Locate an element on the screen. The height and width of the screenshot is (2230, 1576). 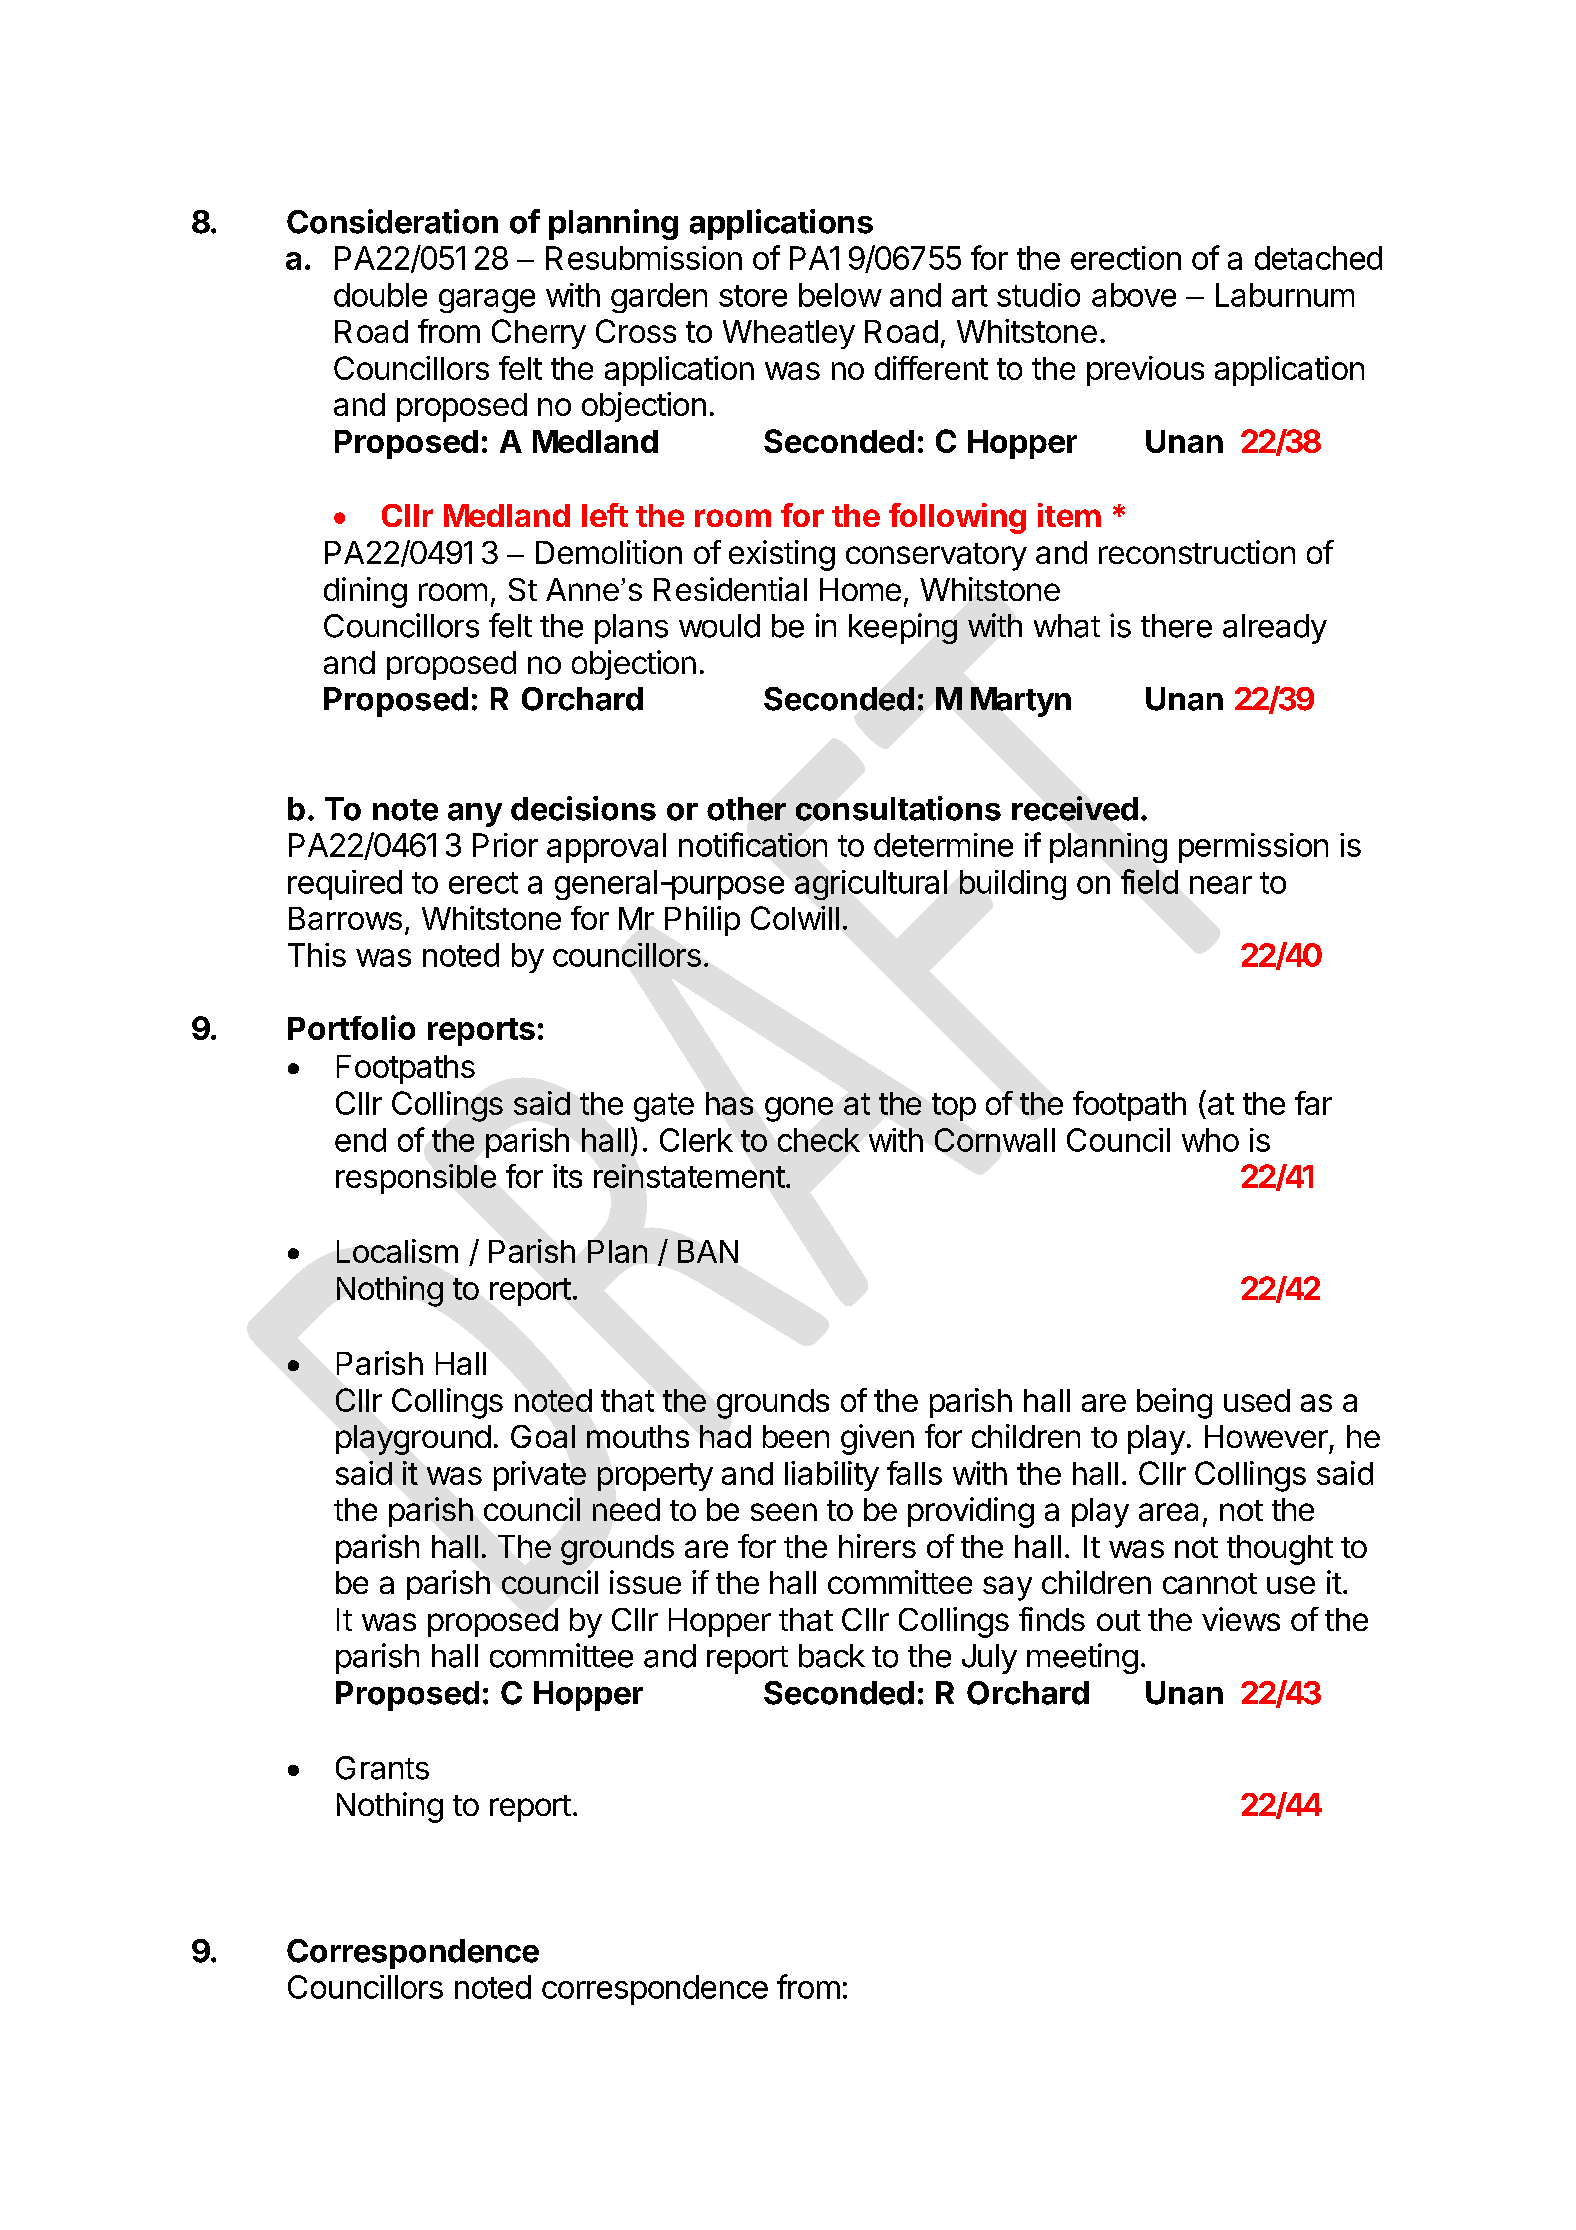
back is located at coordinates (832, 1656).
